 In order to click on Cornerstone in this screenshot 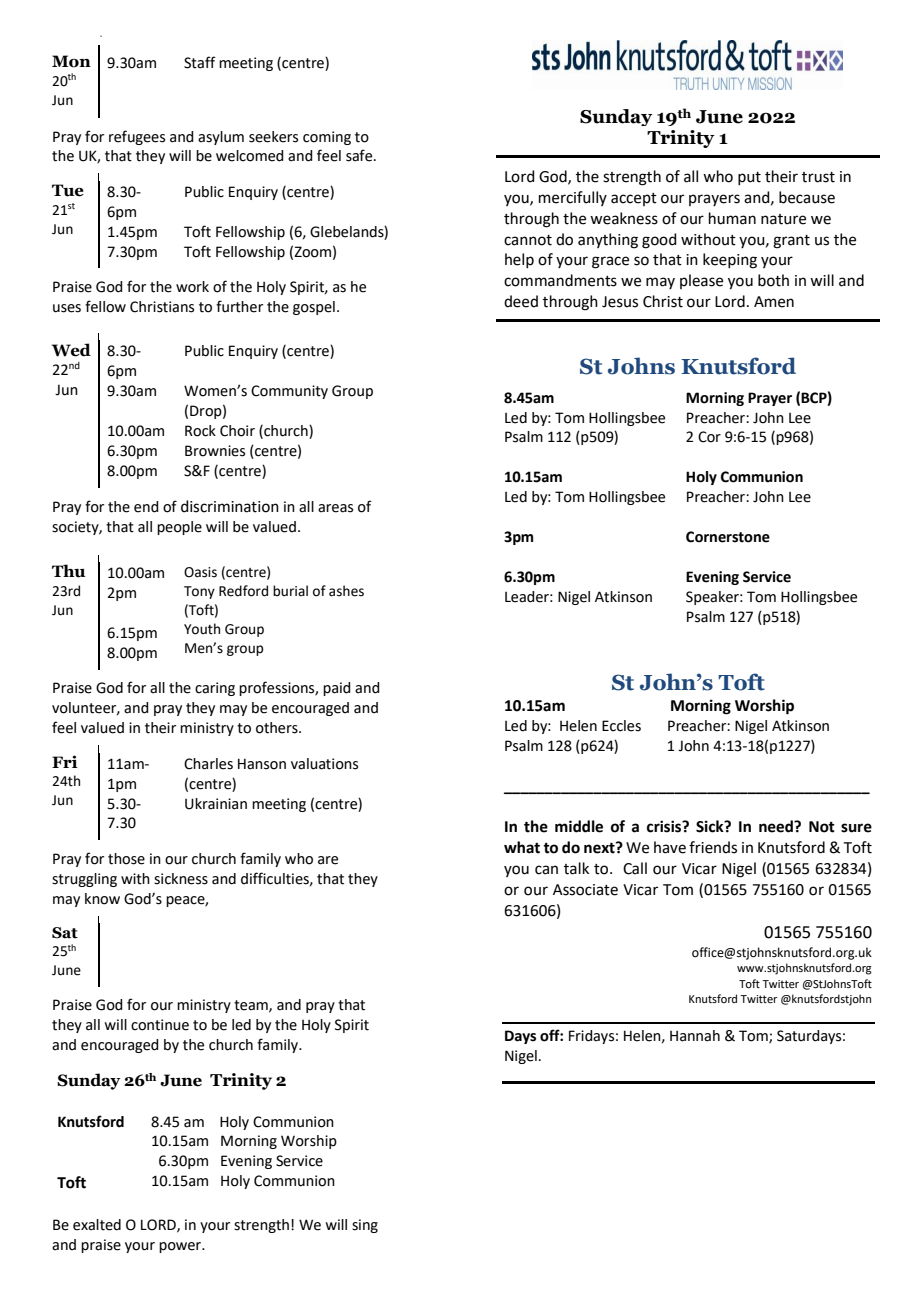, I will do `click(728, 537)`.
